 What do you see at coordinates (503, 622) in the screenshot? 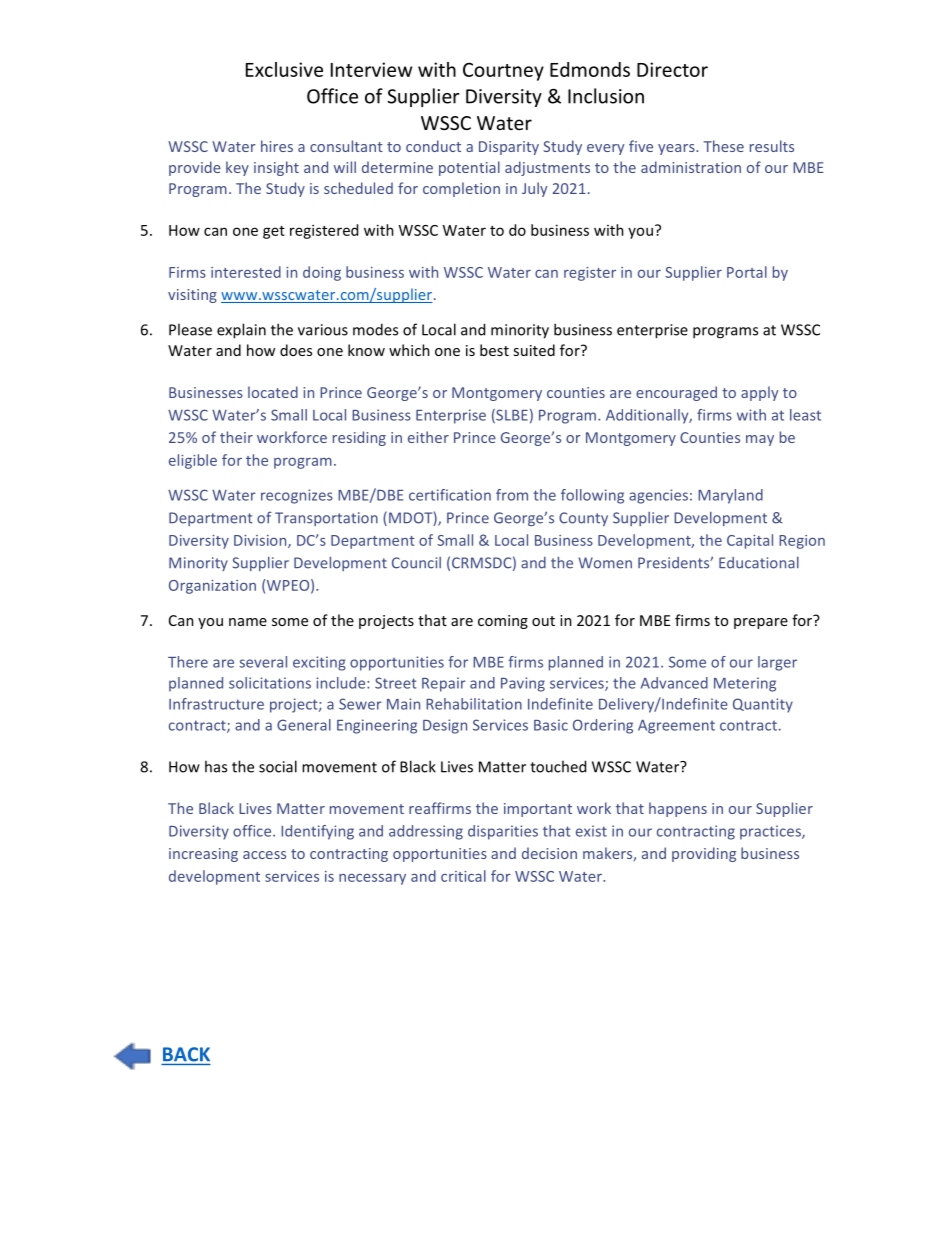
I see `coming` at bounding box center [503, 622].
